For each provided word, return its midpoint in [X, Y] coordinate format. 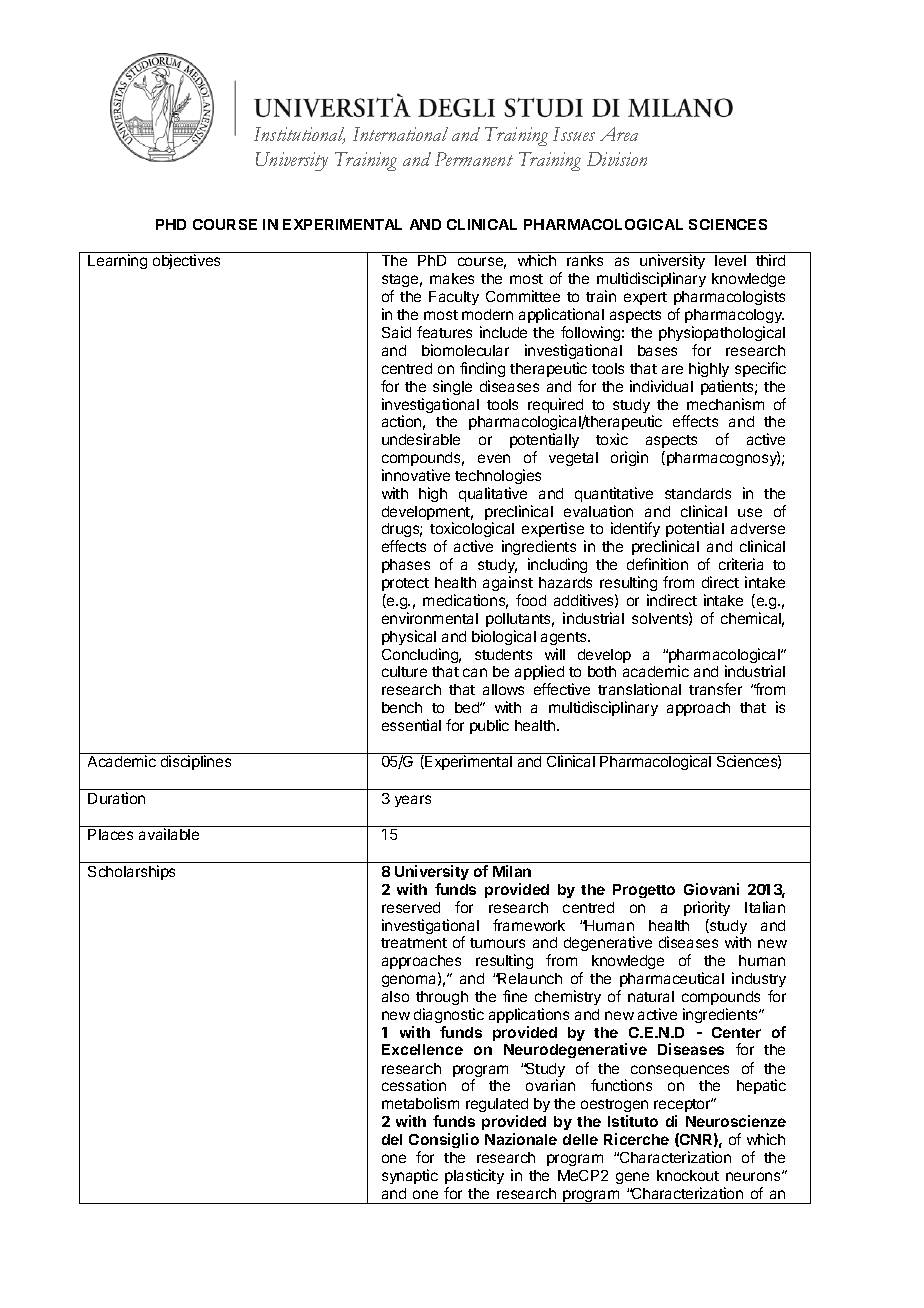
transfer [715, 689]
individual [661, 386]
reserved [411, 907]
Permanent [474, 159]
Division [617, 159]
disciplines [196, 762]
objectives [186, 261]
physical [409, 637]
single [452, 387]
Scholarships [131, 872]
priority [707, 908]
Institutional [299, 135]
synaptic [410, 1176]
